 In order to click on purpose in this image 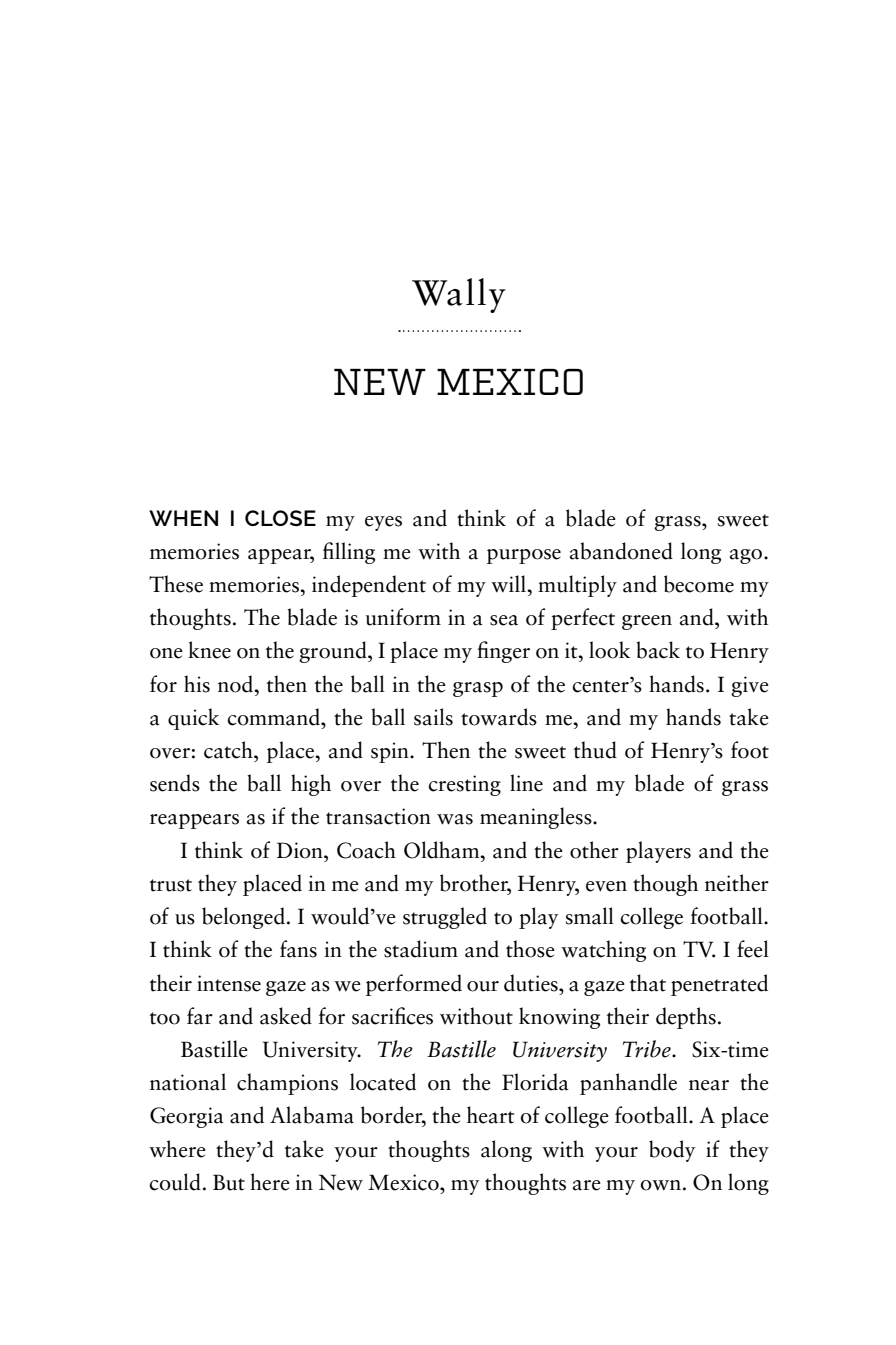, I will do `click(524, 556)`.
